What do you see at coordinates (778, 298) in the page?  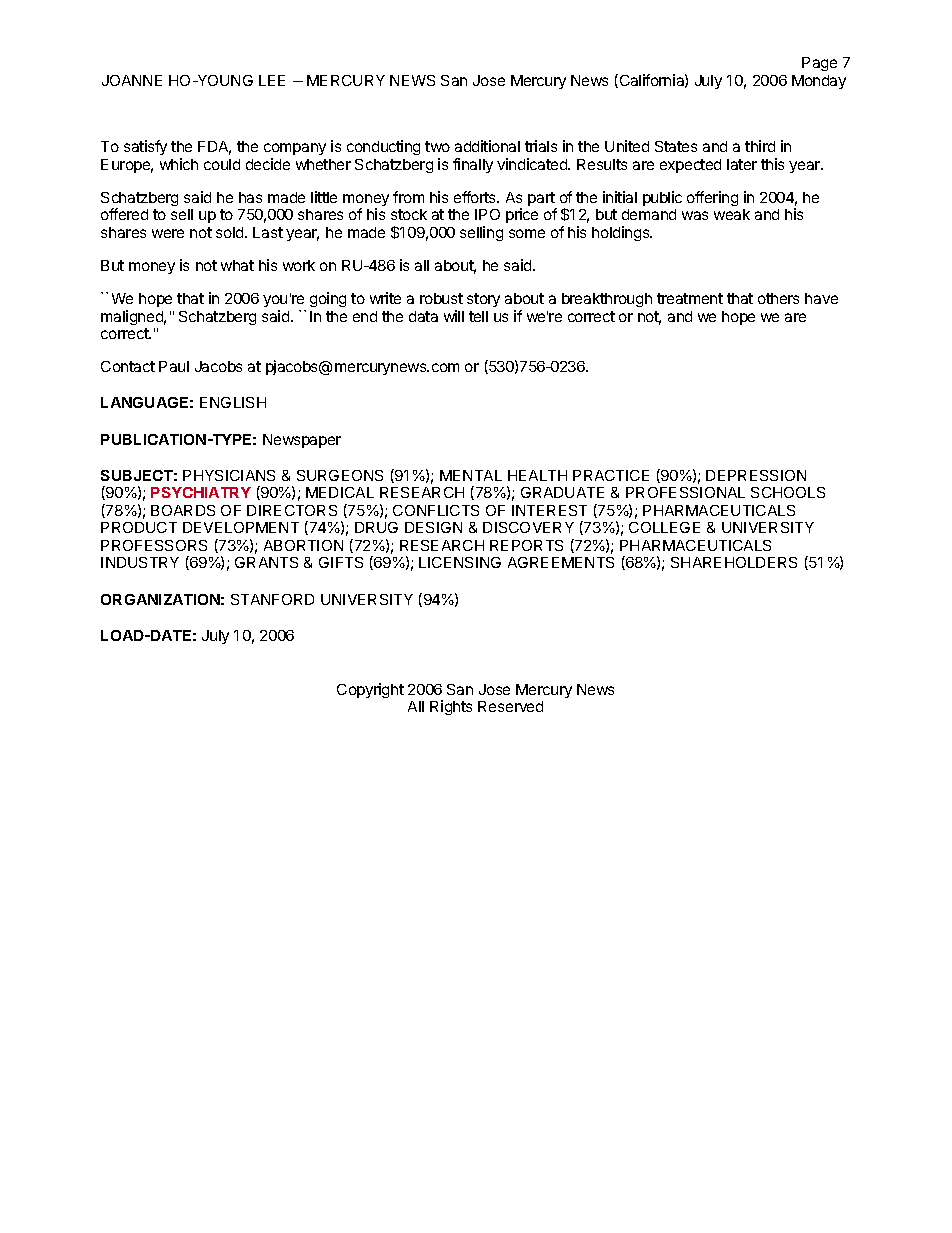 I see `others` at bounding box center [778, 298].
